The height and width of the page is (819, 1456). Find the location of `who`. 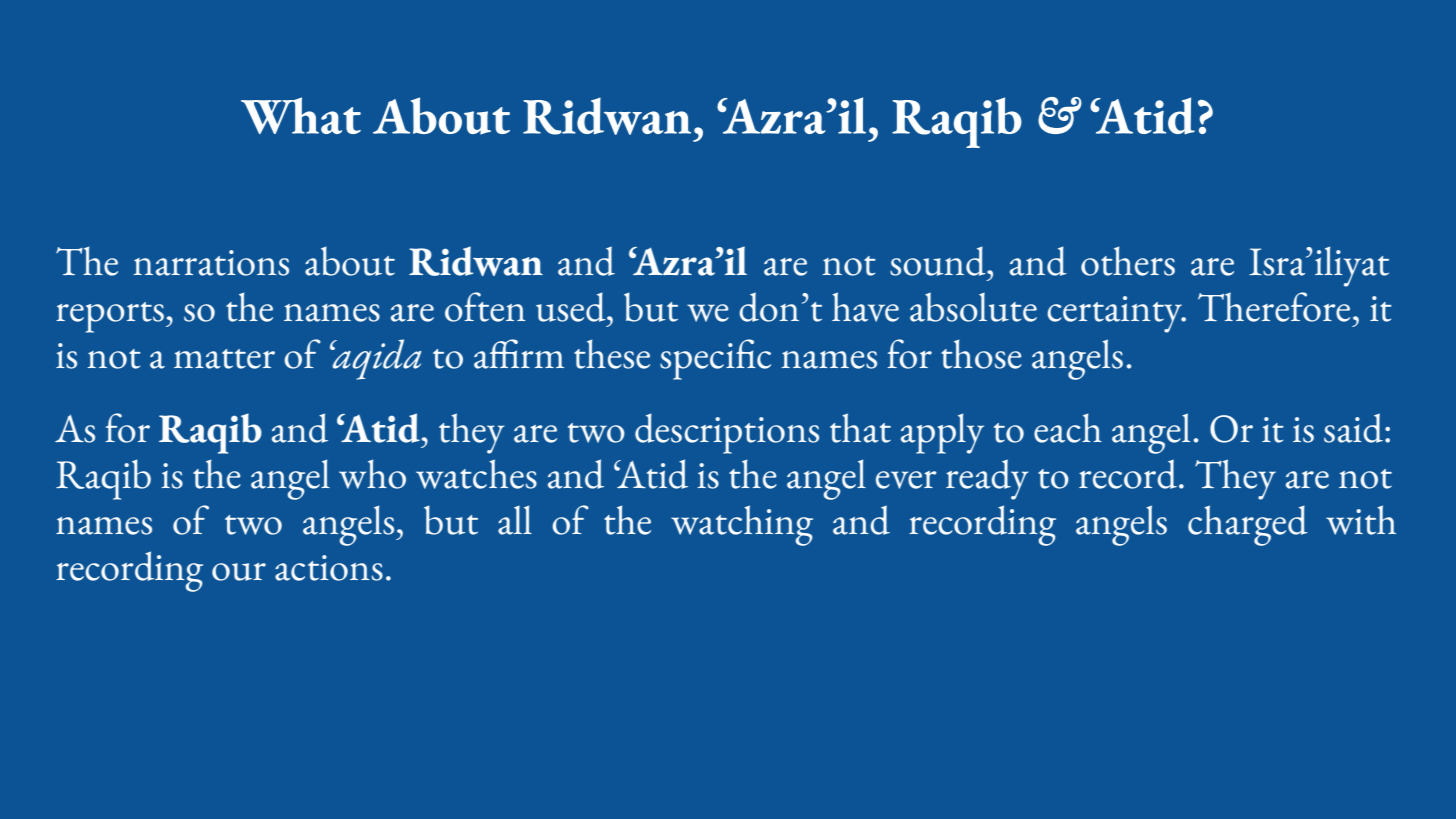

who is located at coordinates (372, 474).
